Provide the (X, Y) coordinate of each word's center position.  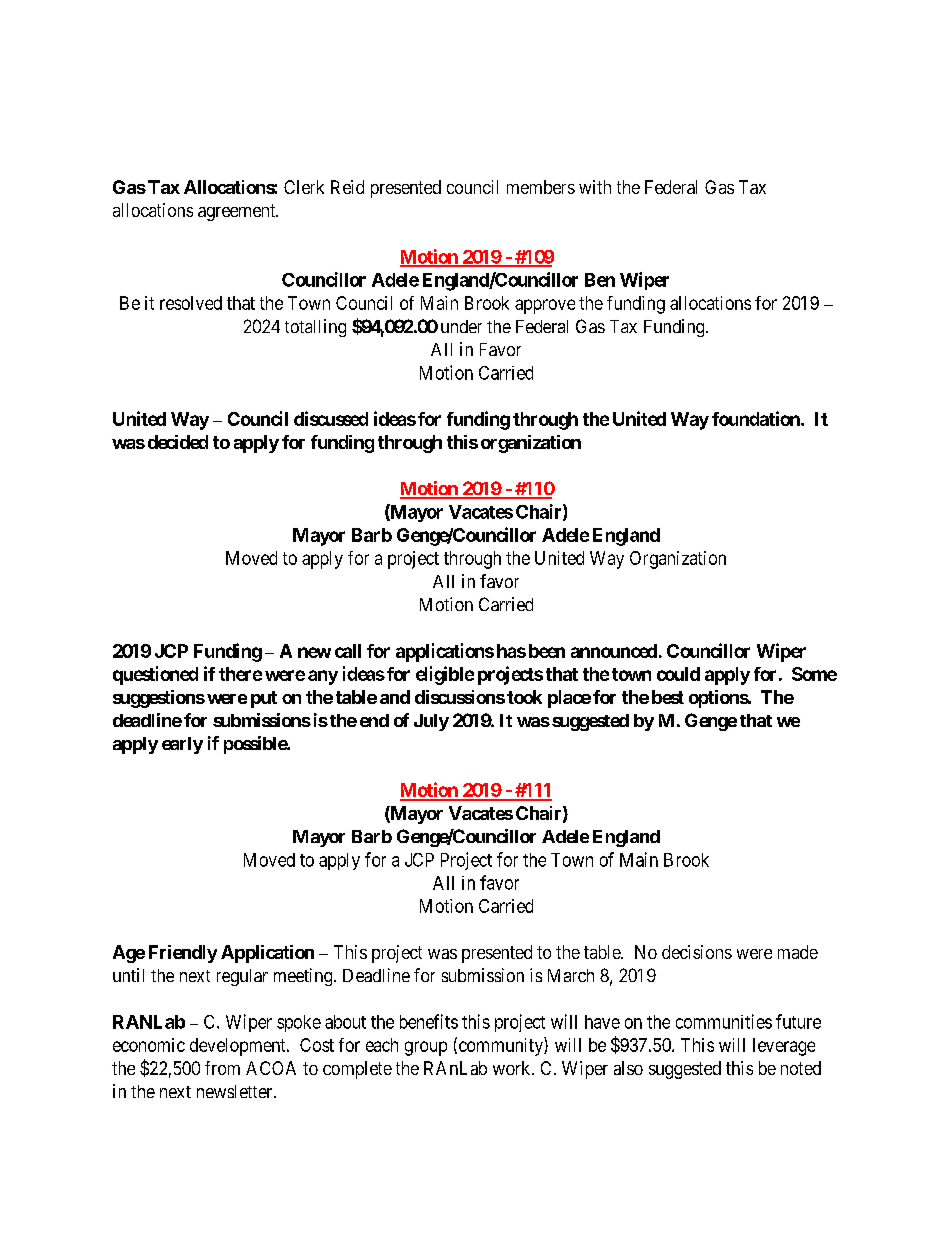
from (222, 1068)
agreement (238, 212)
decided (178, 442)
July (431, 722)
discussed (331, 418)
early (182, 745)
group (426, 1048)
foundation (757, 418)
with (595, 187)
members (541, 187)
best (668, 697)
